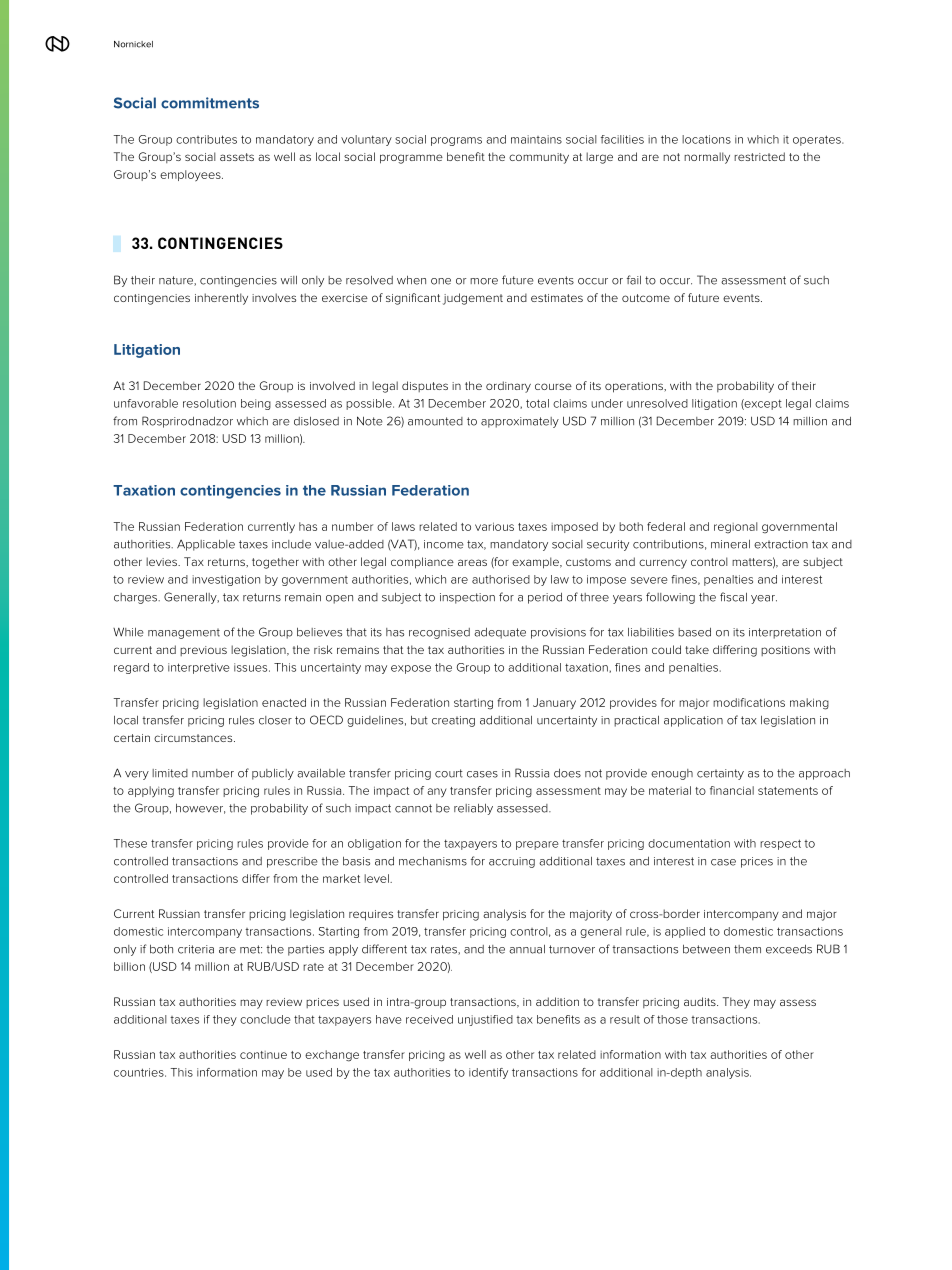 This image has height=1270, width=952. What do you see at coordinates (635, 387) in the image?
I see `operations` at bounding box center [635, 387].
